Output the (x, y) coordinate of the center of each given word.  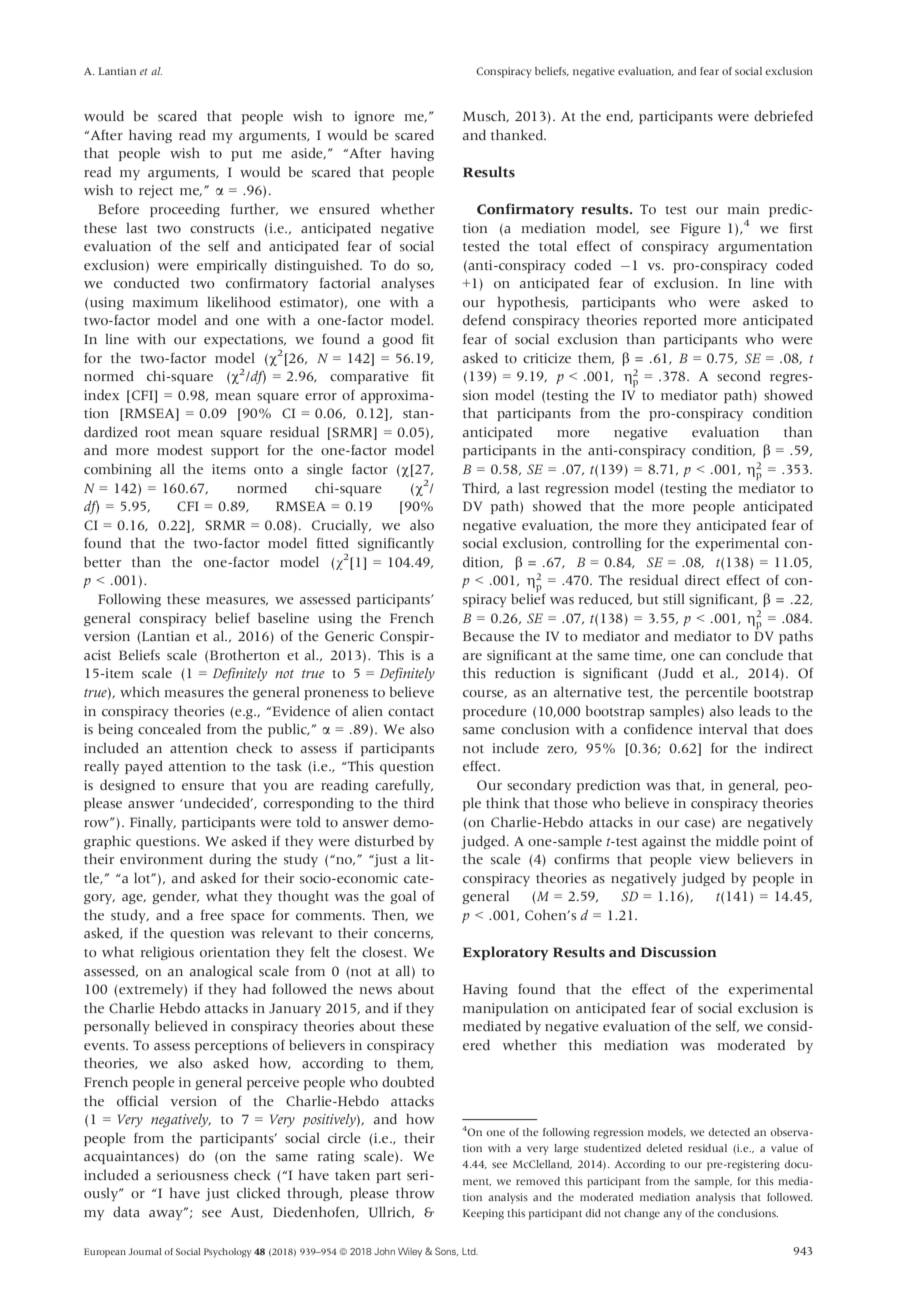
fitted (332, 543)
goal (403, 897)
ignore (374, 117)
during (230, 860)
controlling (606, 544)
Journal (144, 1251)
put (242, 155)
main (743, 209)
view (714, 859)
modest (180, 450)
